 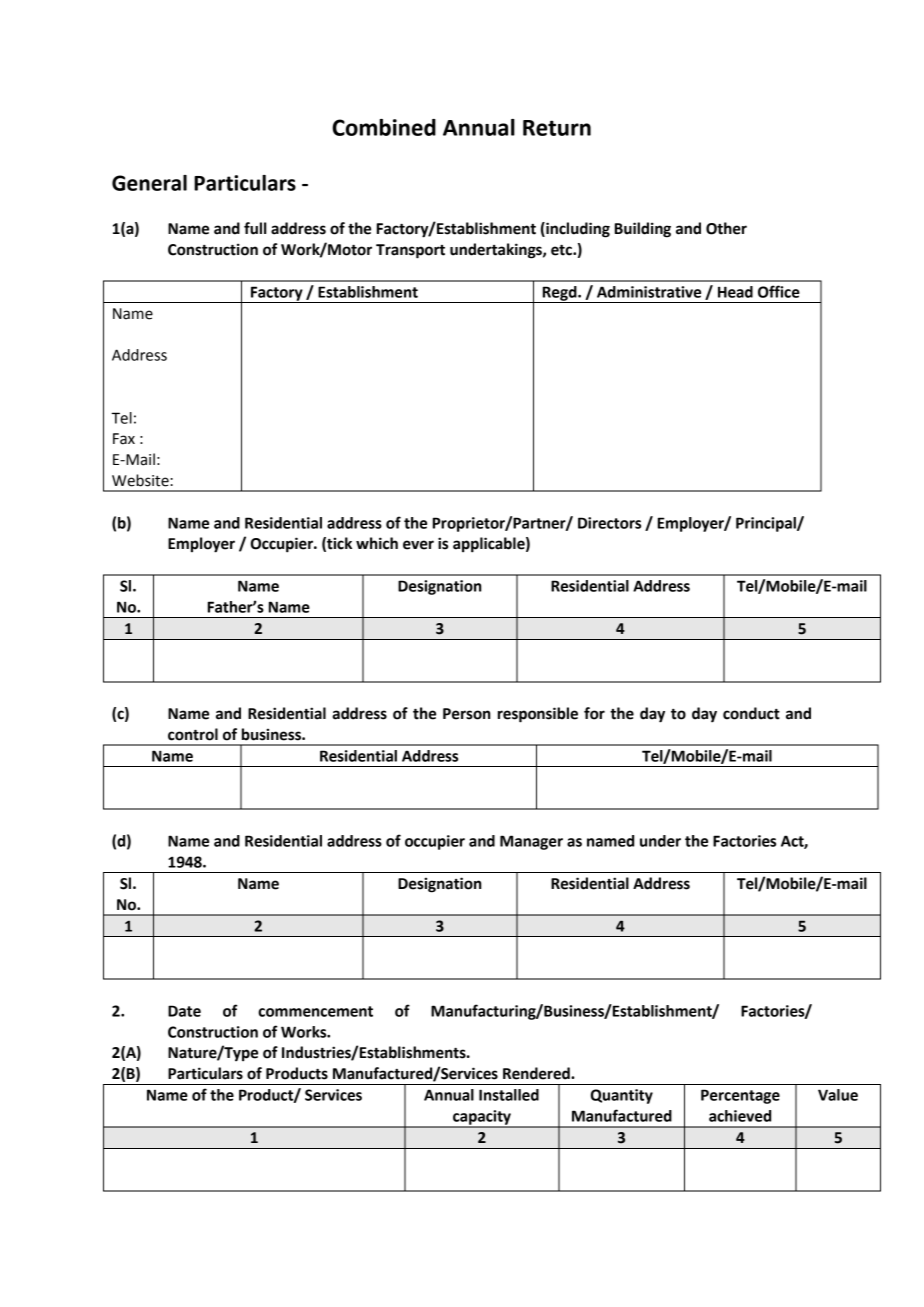 I want to click on for, so click(x=594, y=713).
